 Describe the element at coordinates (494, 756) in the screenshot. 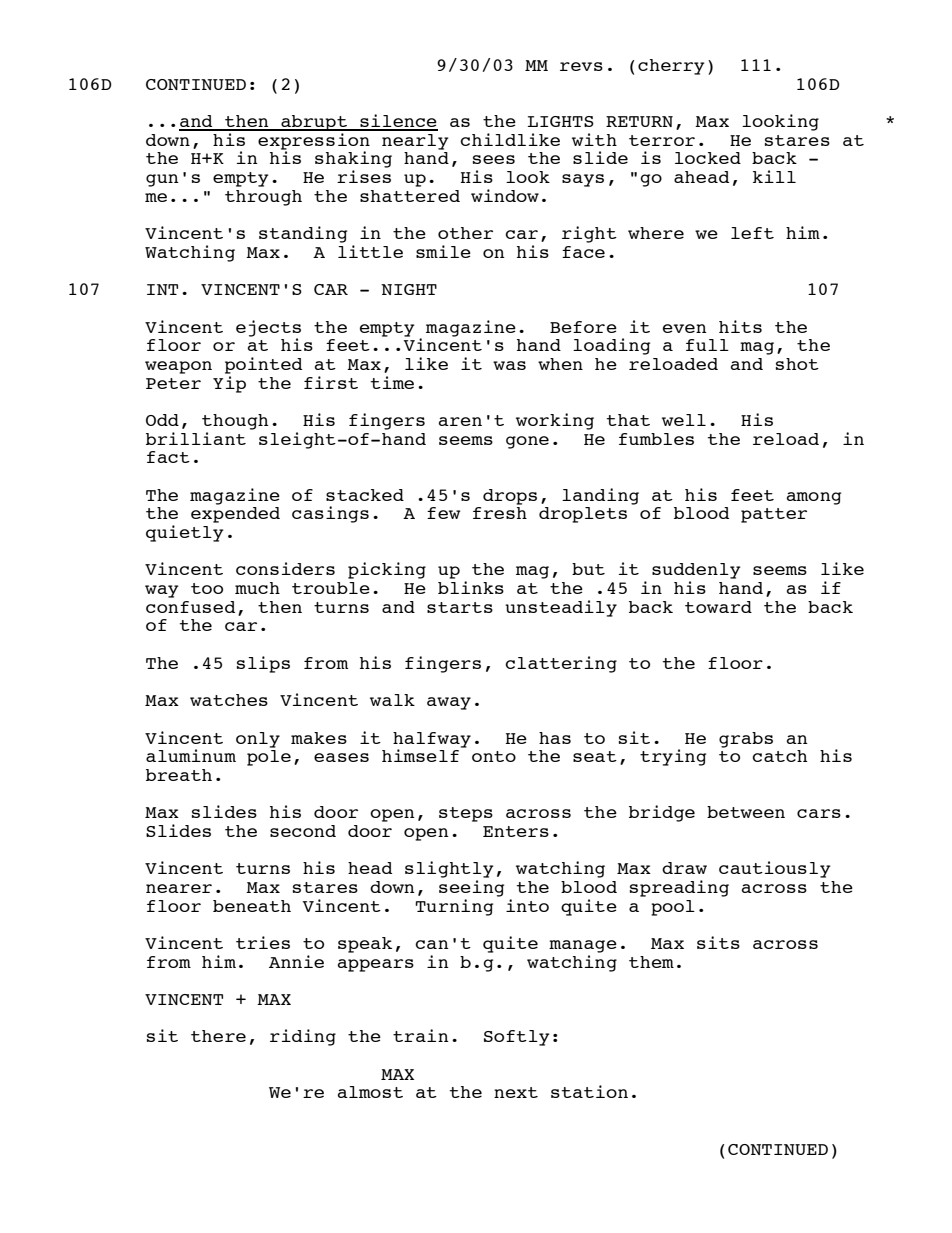

I see `onto` at that location.
